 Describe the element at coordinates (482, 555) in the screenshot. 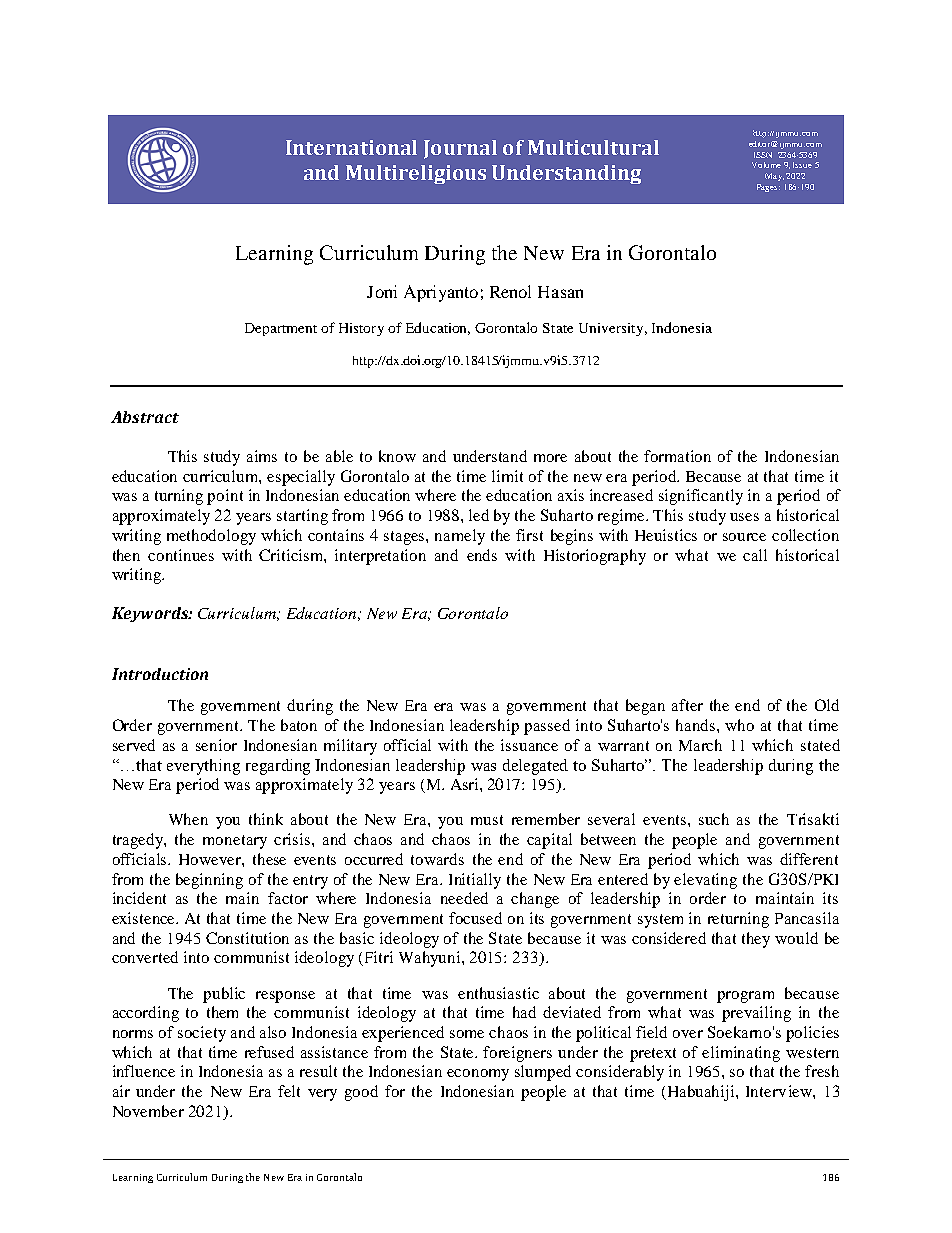

I see `ends` at that location.
